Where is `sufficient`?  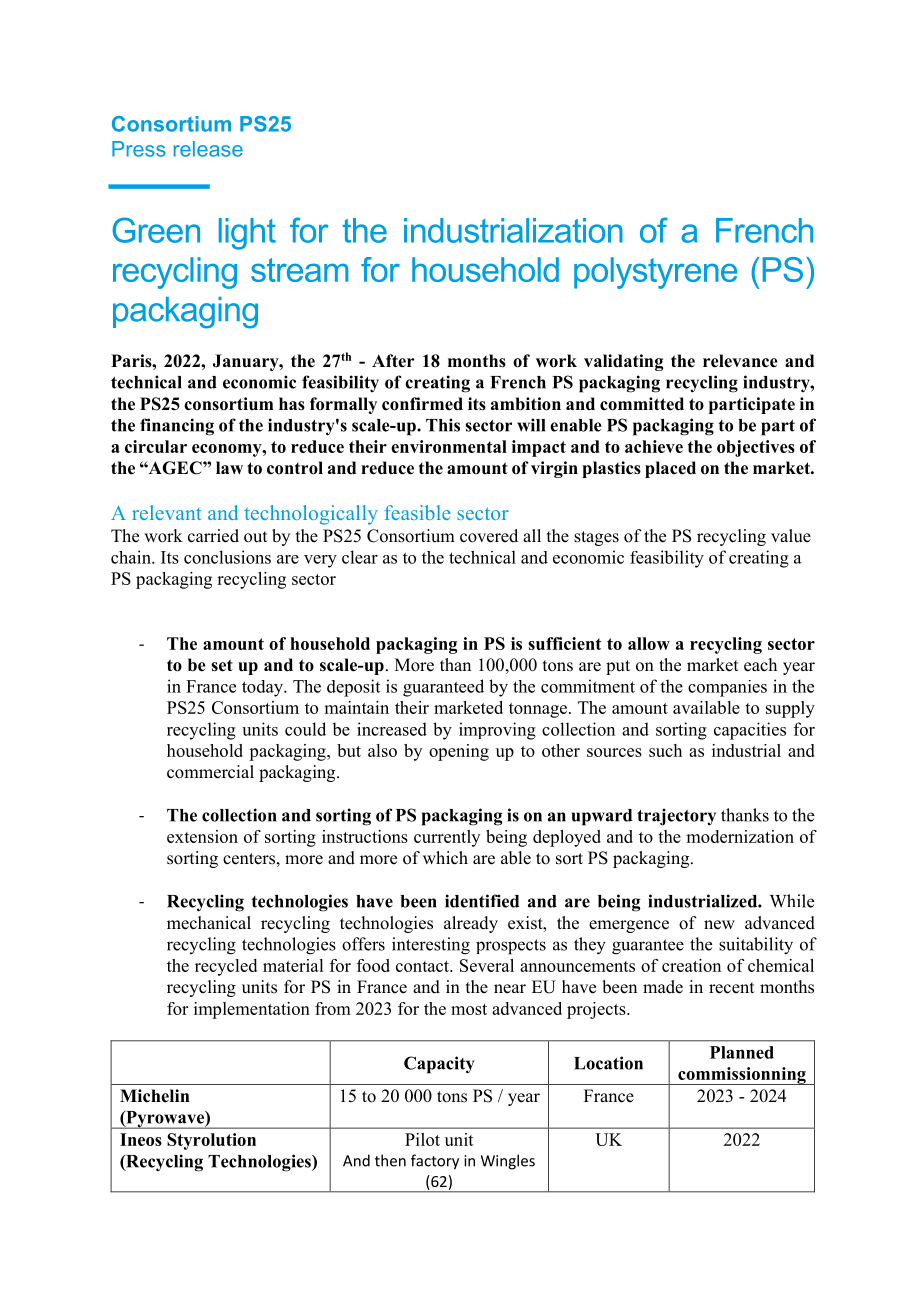
sufficient is located at coordinates (565, 643).
